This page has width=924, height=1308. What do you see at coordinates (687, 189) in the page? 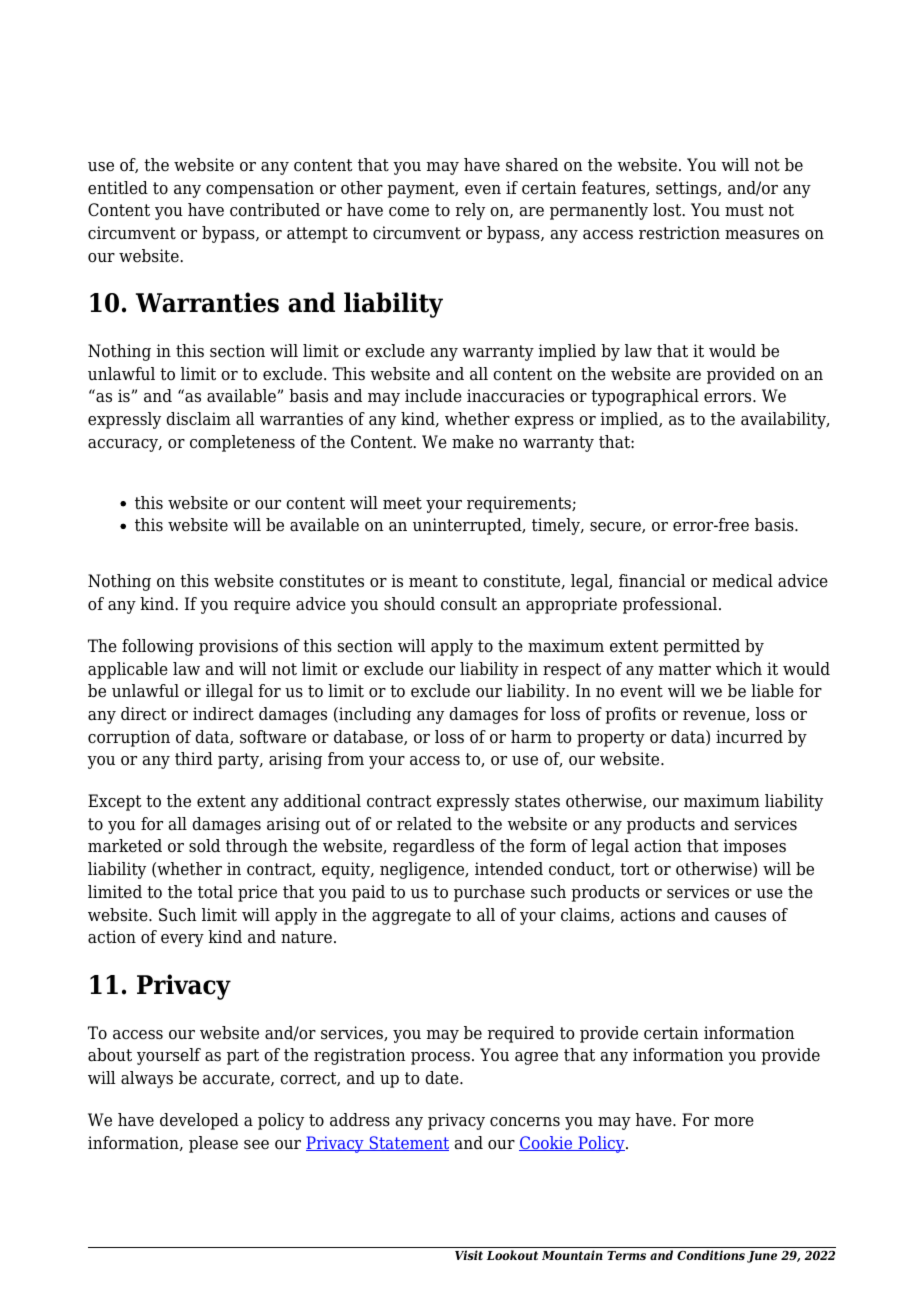
I see `settings` at bounding box center [687, 189].
